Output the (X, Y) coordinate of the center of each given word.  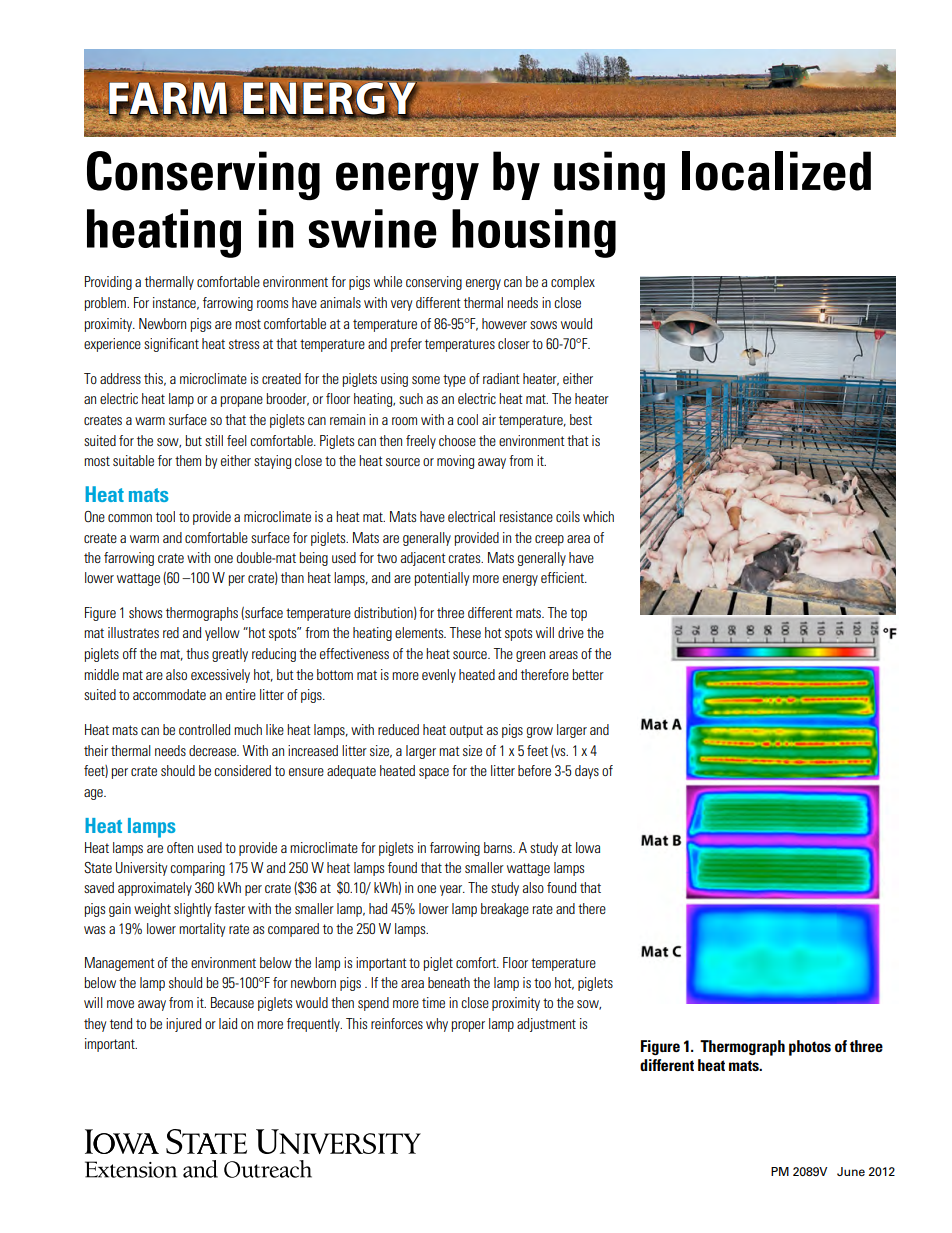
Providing (108, 283)
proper (468, 1026)
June (851, 1171)
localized (776, 171)
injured (183, 1025)
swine (373, 228)
